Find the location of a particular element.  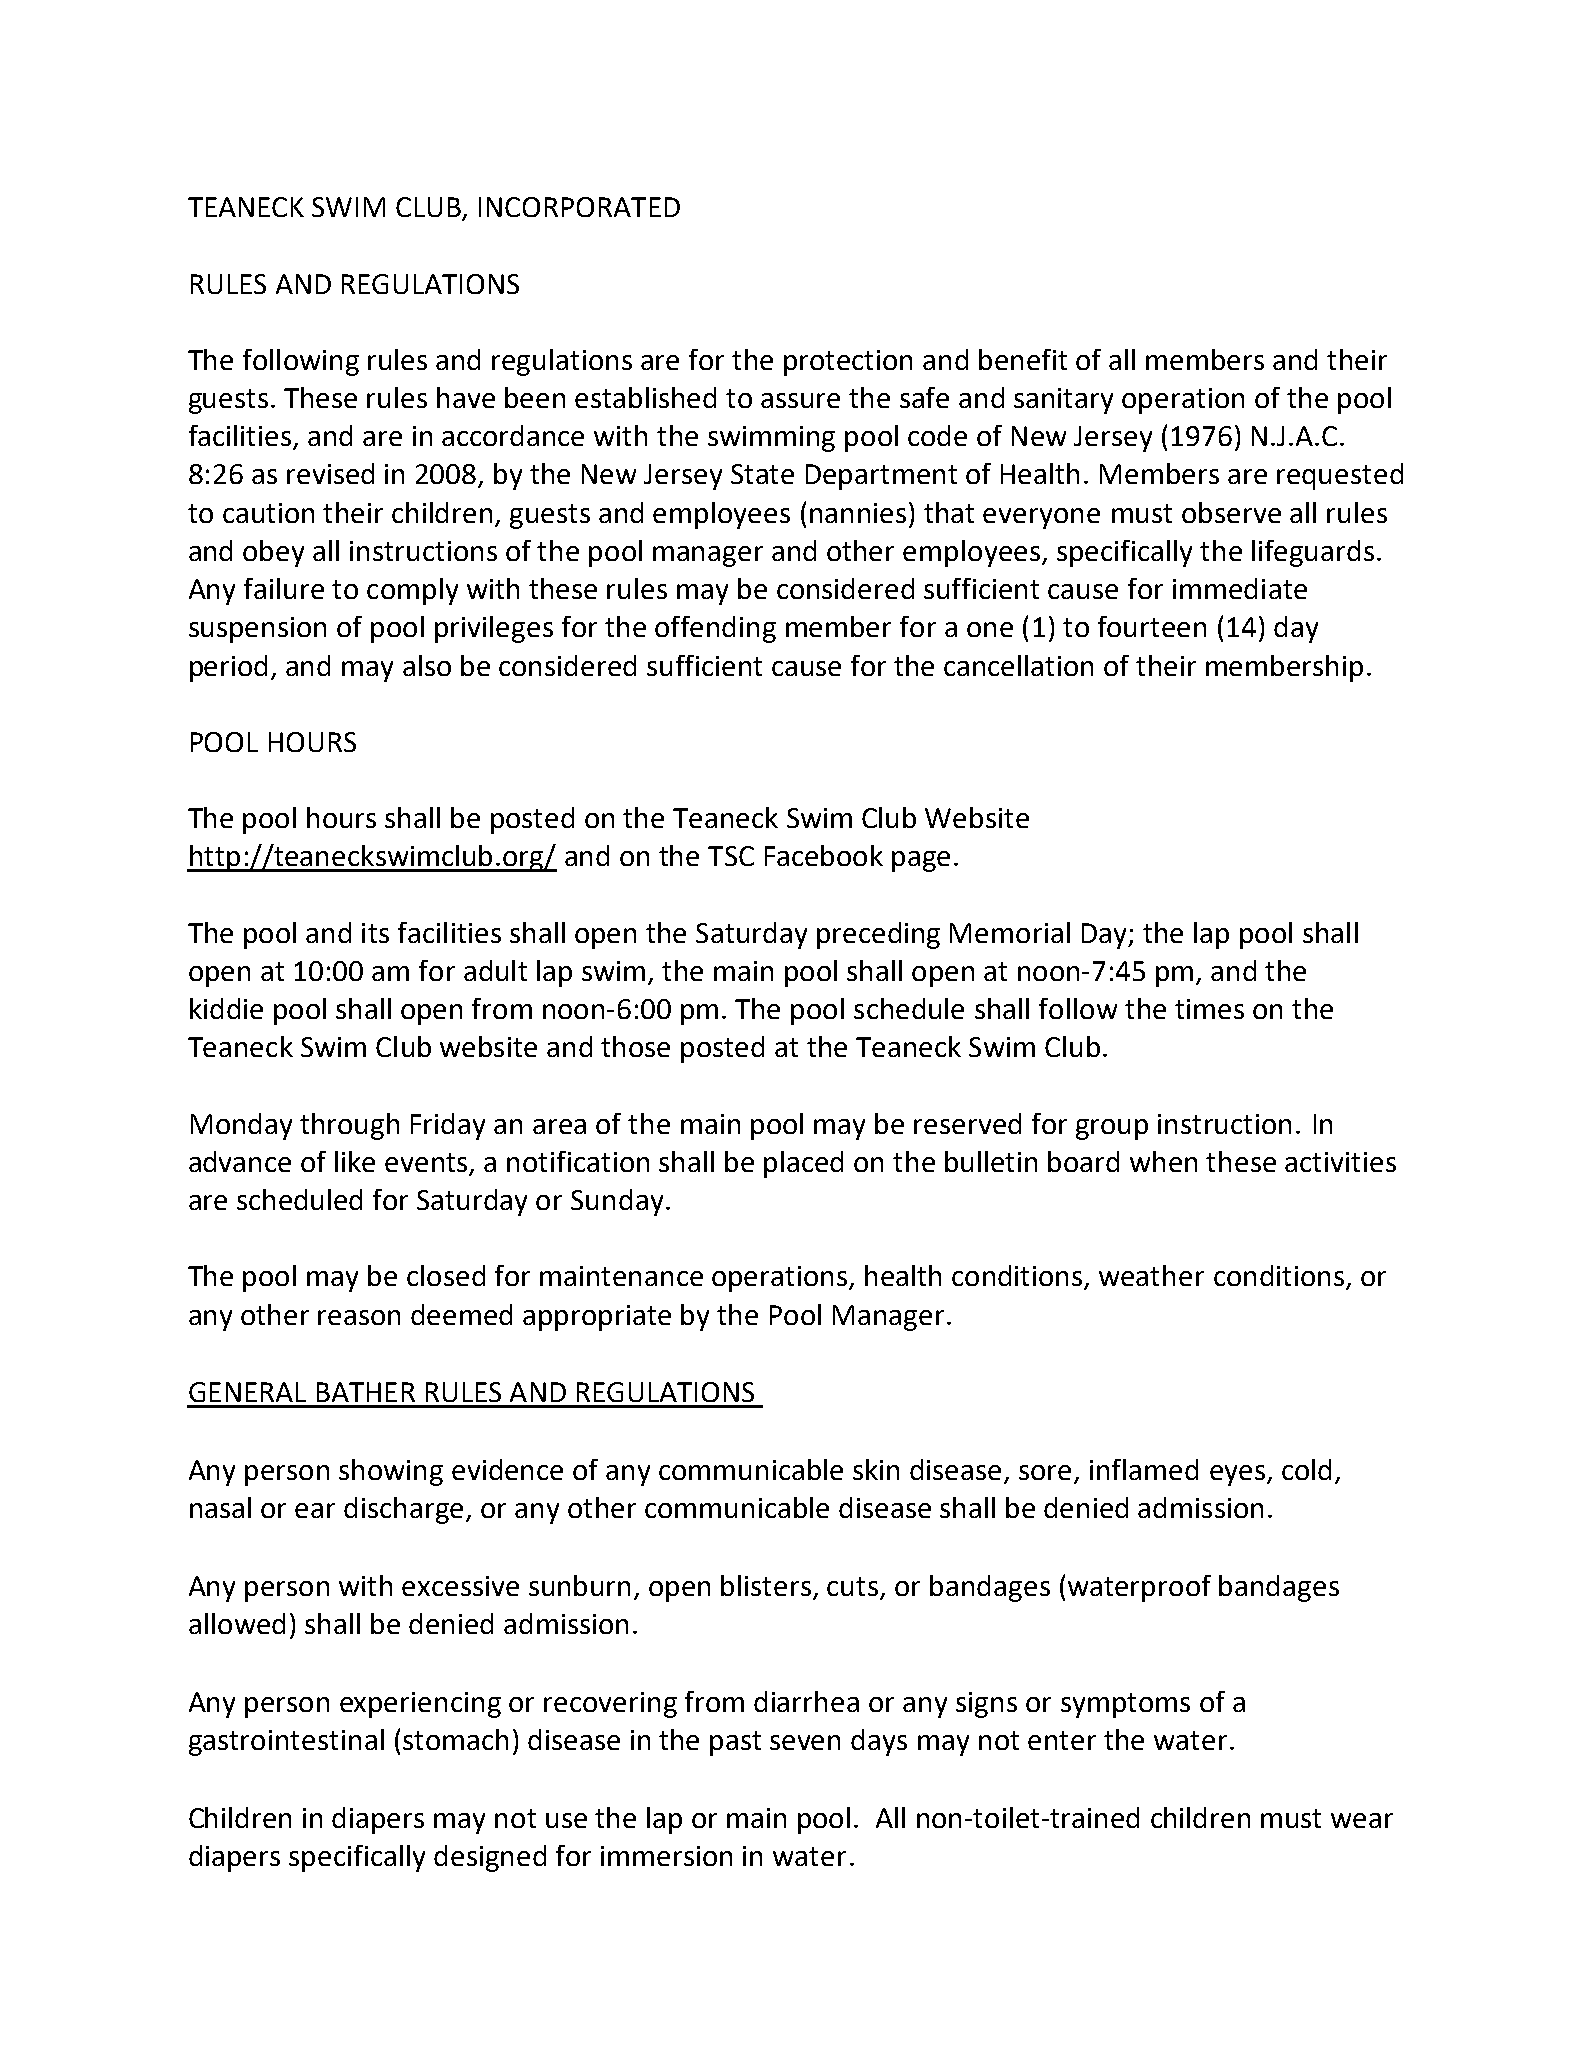

Facebook is located at coordinates (824, 855).
